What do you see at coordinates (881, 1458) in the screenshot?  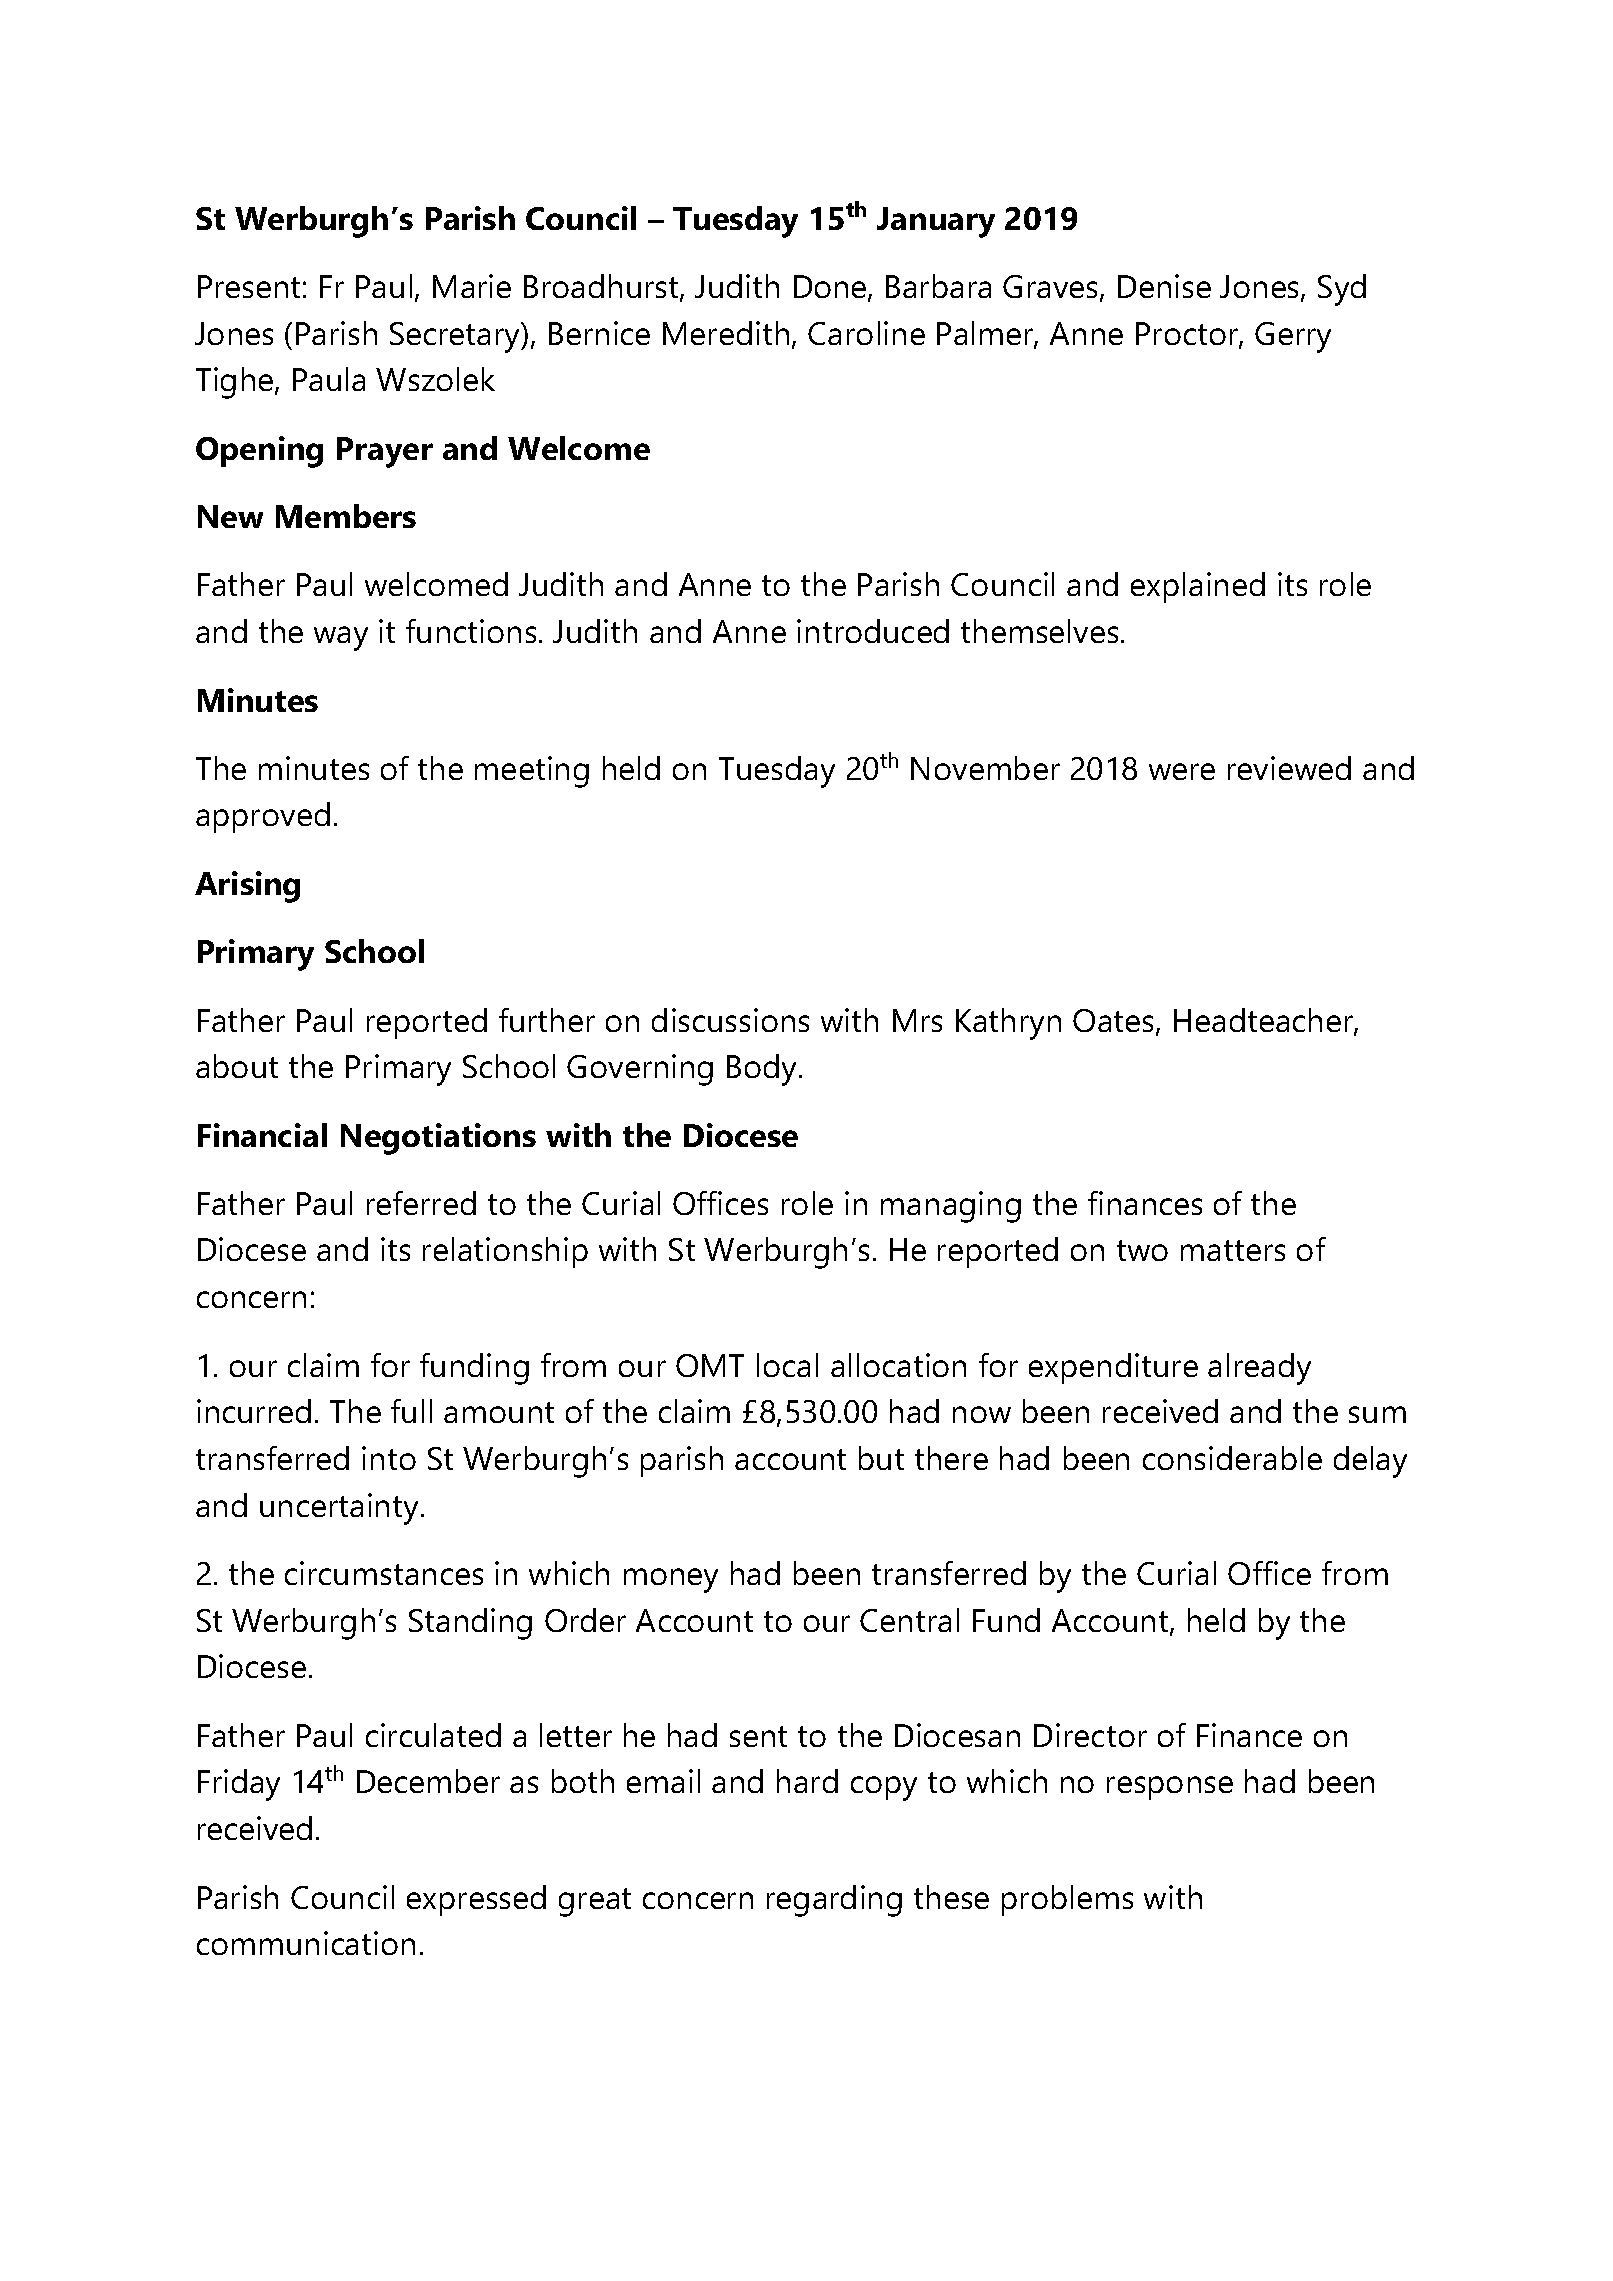 I see `but` at bounding box center [881, 1458].
